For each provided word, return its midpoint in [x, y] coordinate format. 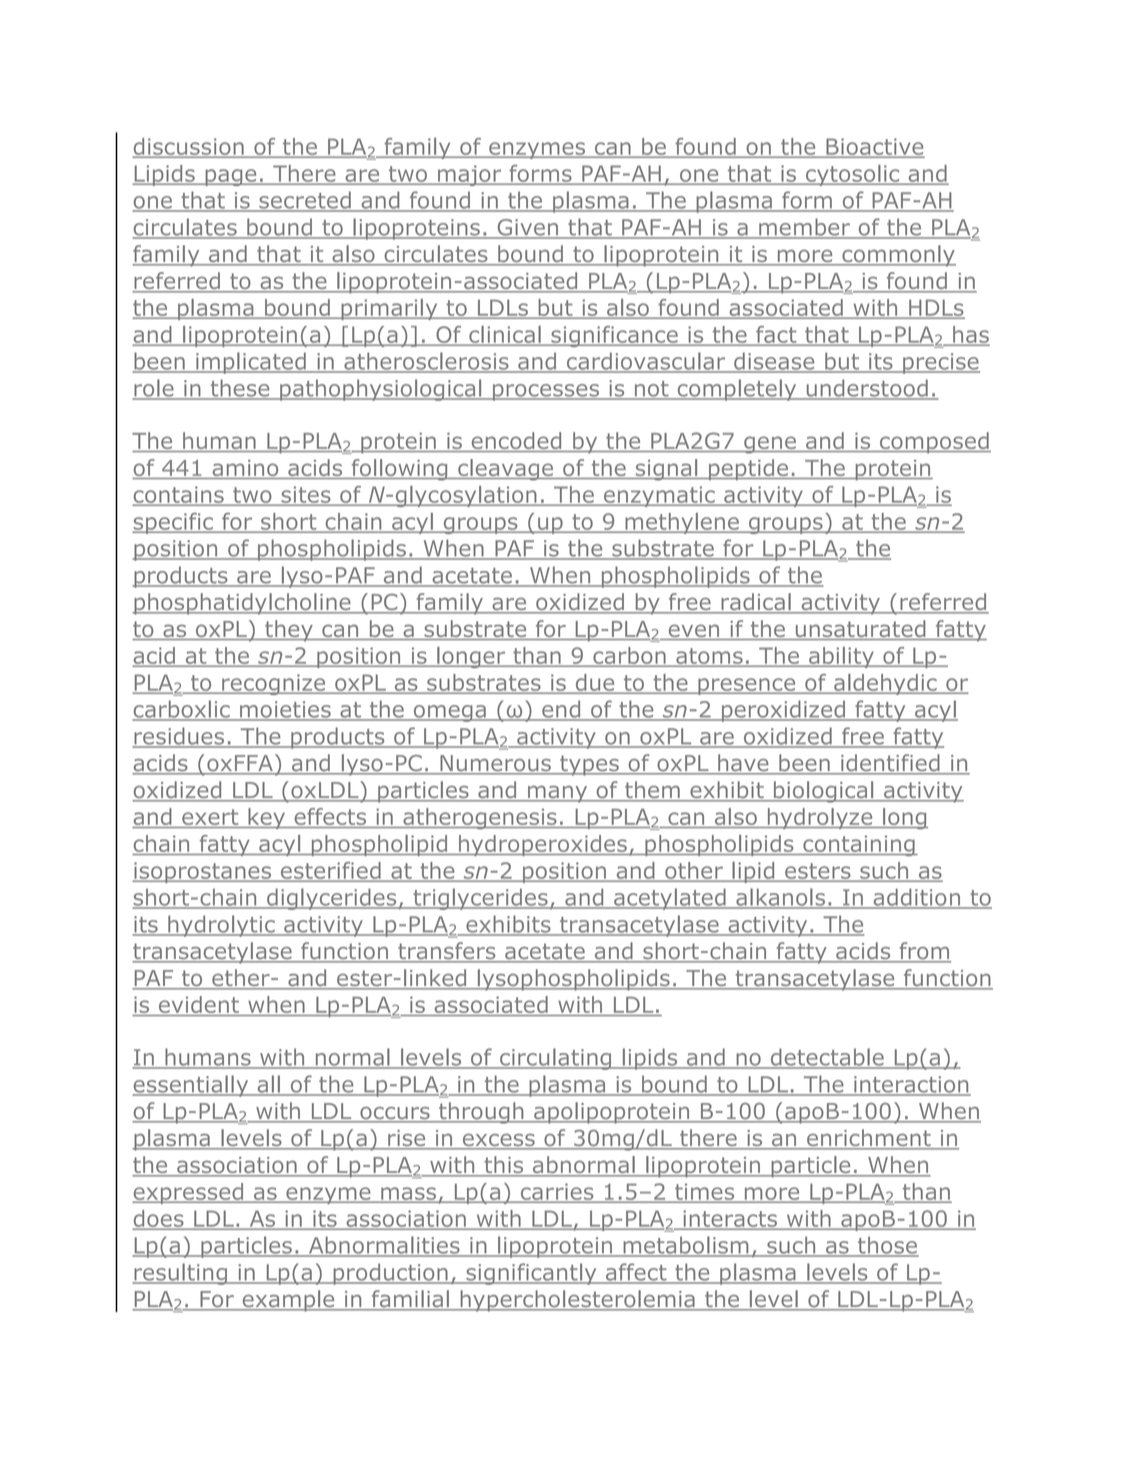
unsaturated [860, 630]
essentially [191, 1086]
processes [546, 392]
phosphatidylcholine [242, 604]
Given [528, 228]
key [267, 818]
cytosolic [852, 175]
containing [859, 845]
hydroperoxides [542, 845]
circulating [556, 1059]
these [240, 389]
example [288, 1301]
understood [867, 389]
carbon [629, 656]
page [231, 177]
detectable [827, 1058]
